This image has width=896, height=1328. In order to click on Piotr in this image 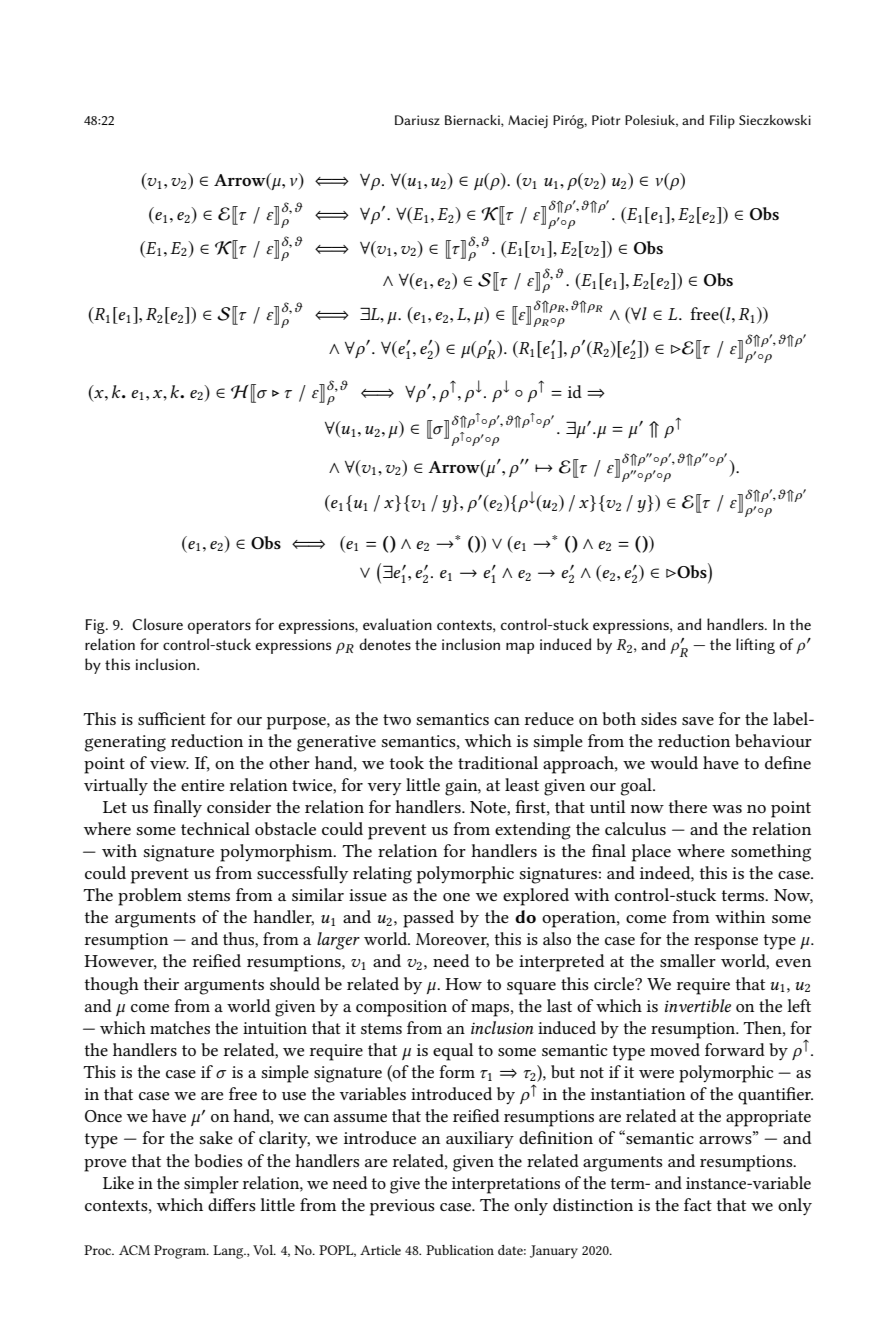, I will do `click(606, 120)`.
